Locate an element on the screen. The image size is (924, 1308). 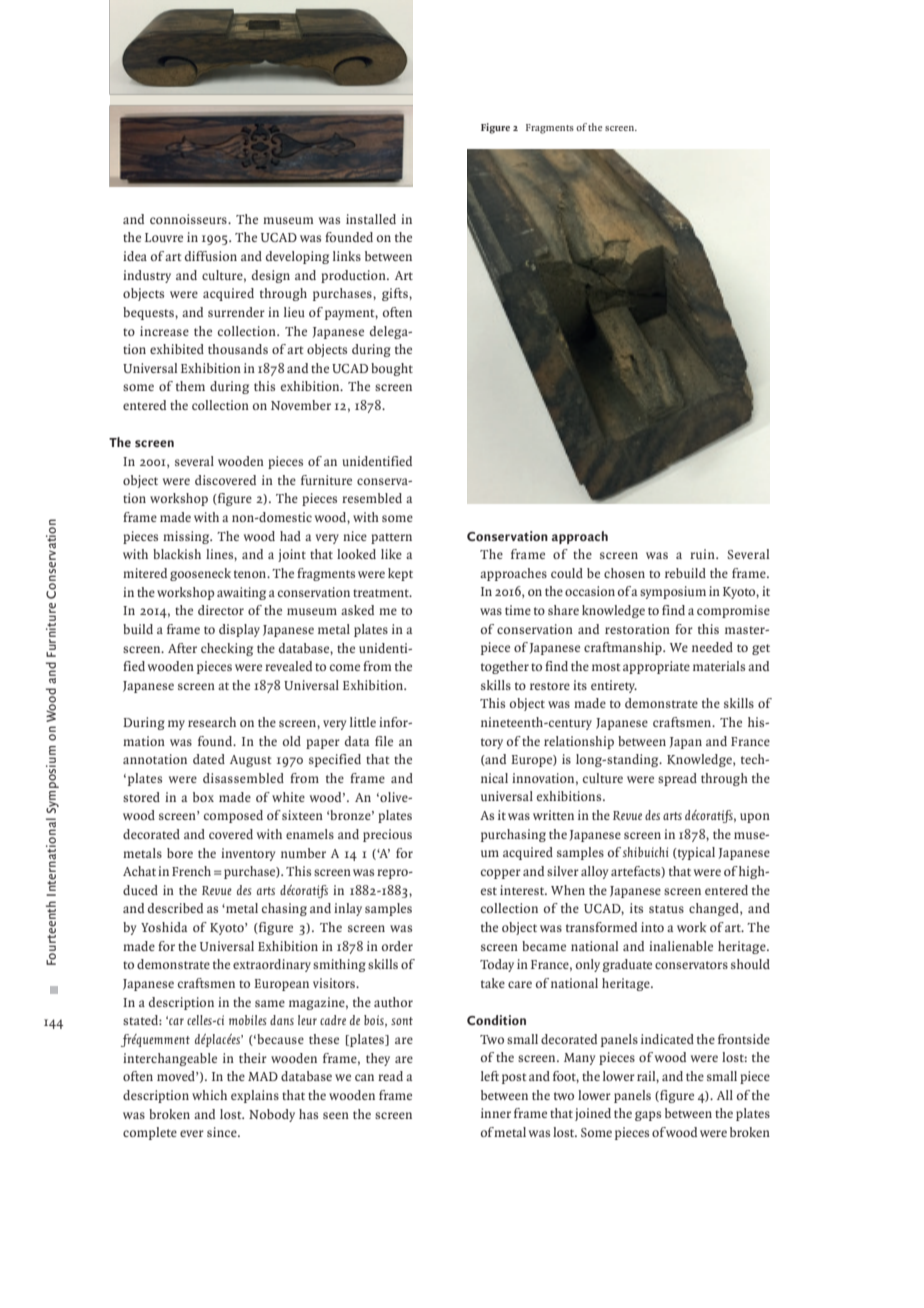
gifts is located at coordinates (396, 294).
